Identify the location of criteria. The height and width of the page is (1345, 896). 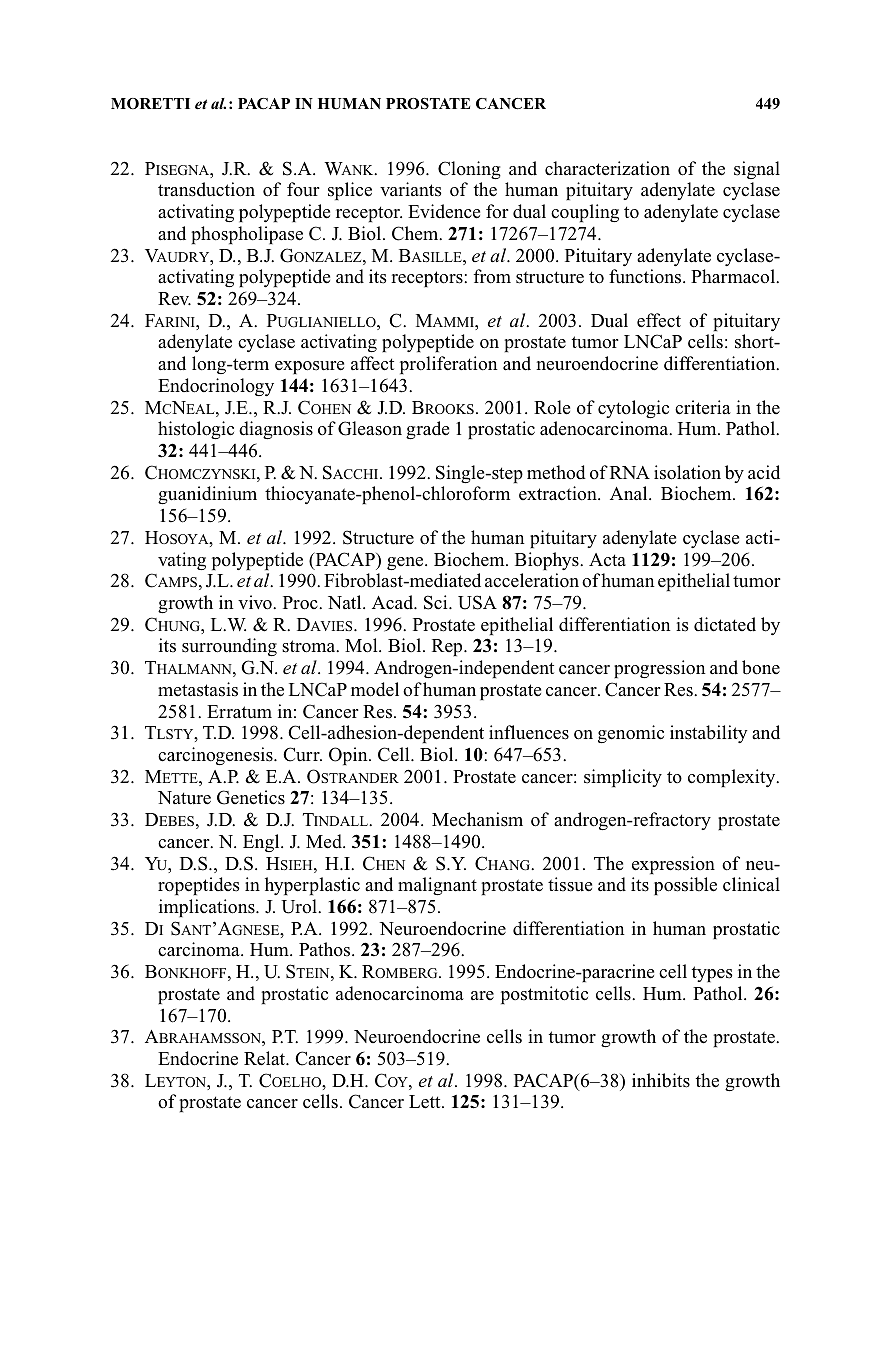
(703, 407).
